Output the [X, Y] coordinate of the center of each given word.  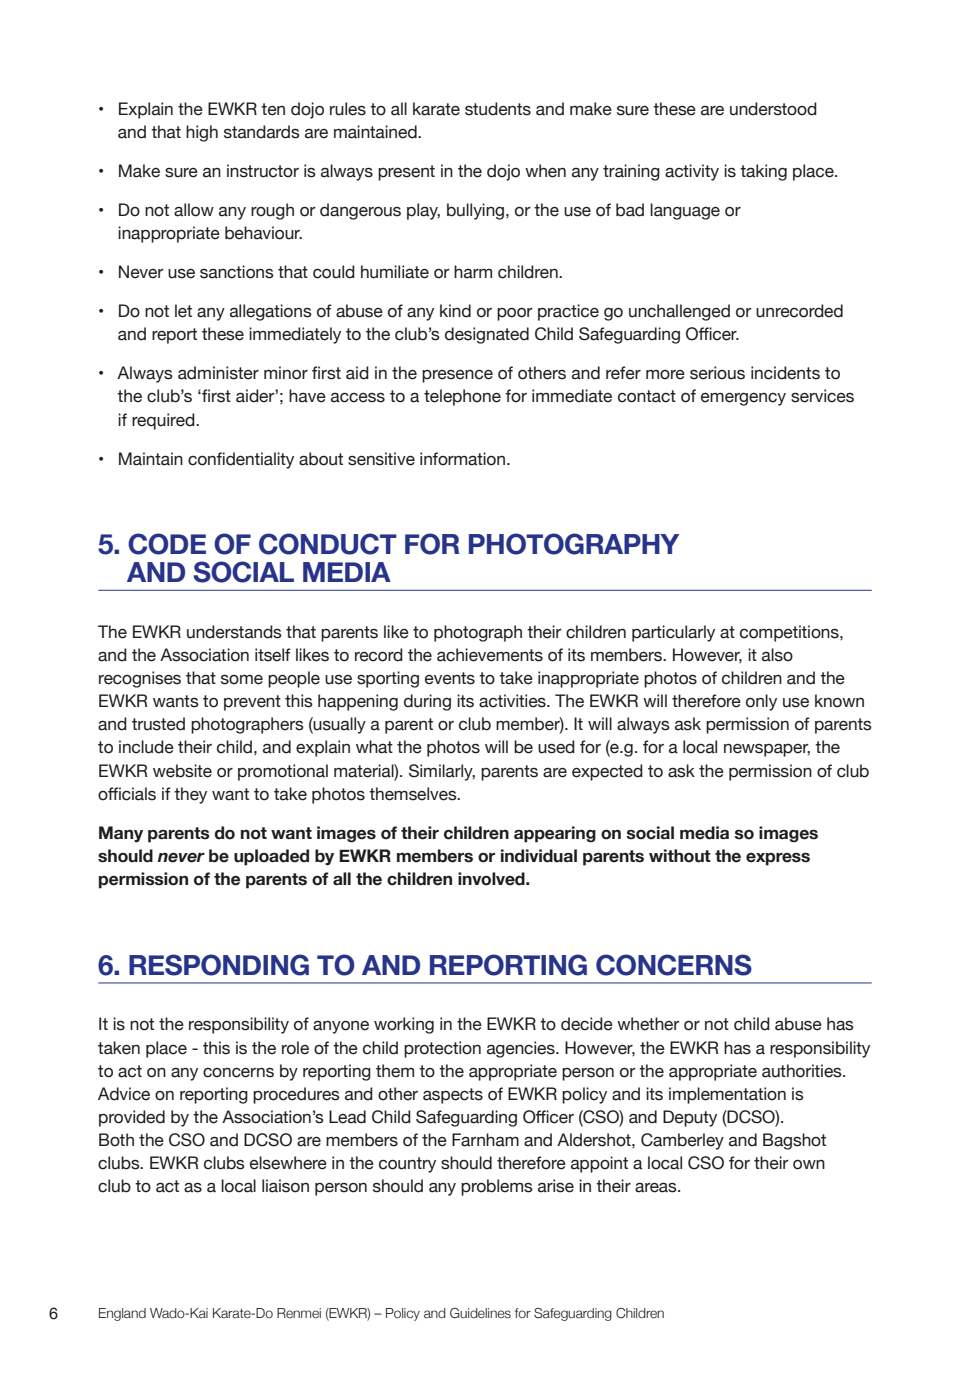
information [462, 459]
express [778, 859]
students [498, 109]
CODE [167, 544]
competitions [790, 633]
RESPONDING [219, 965]
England [122, 1314]
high [202, 133]
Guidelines [480, 1313]
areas [657, 1187]
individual [539, 856]
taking [763, 172]
